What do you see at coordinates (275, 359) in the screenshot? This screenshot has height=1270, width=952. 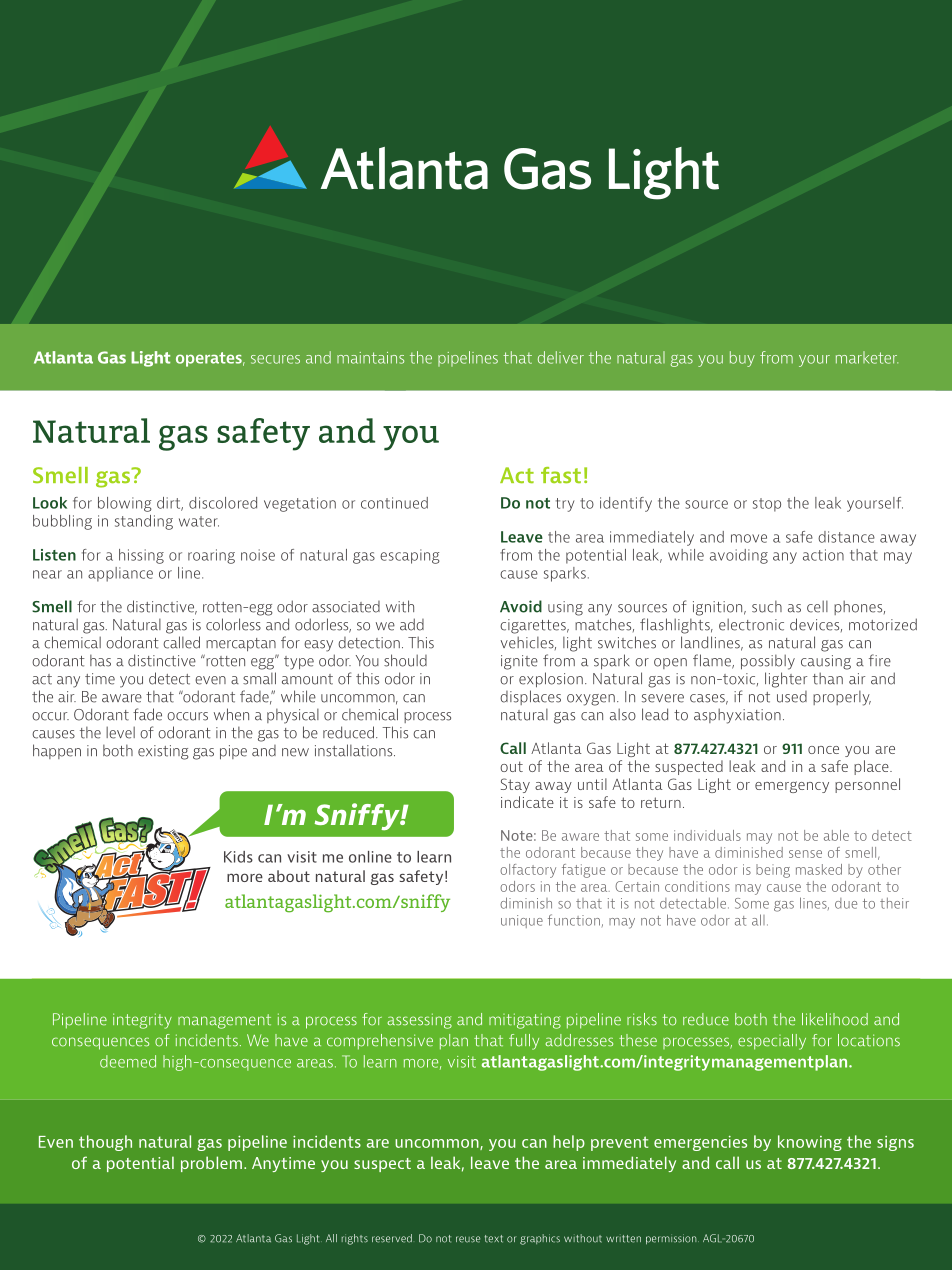 I see `secures` at bounding box center [275, 359].
